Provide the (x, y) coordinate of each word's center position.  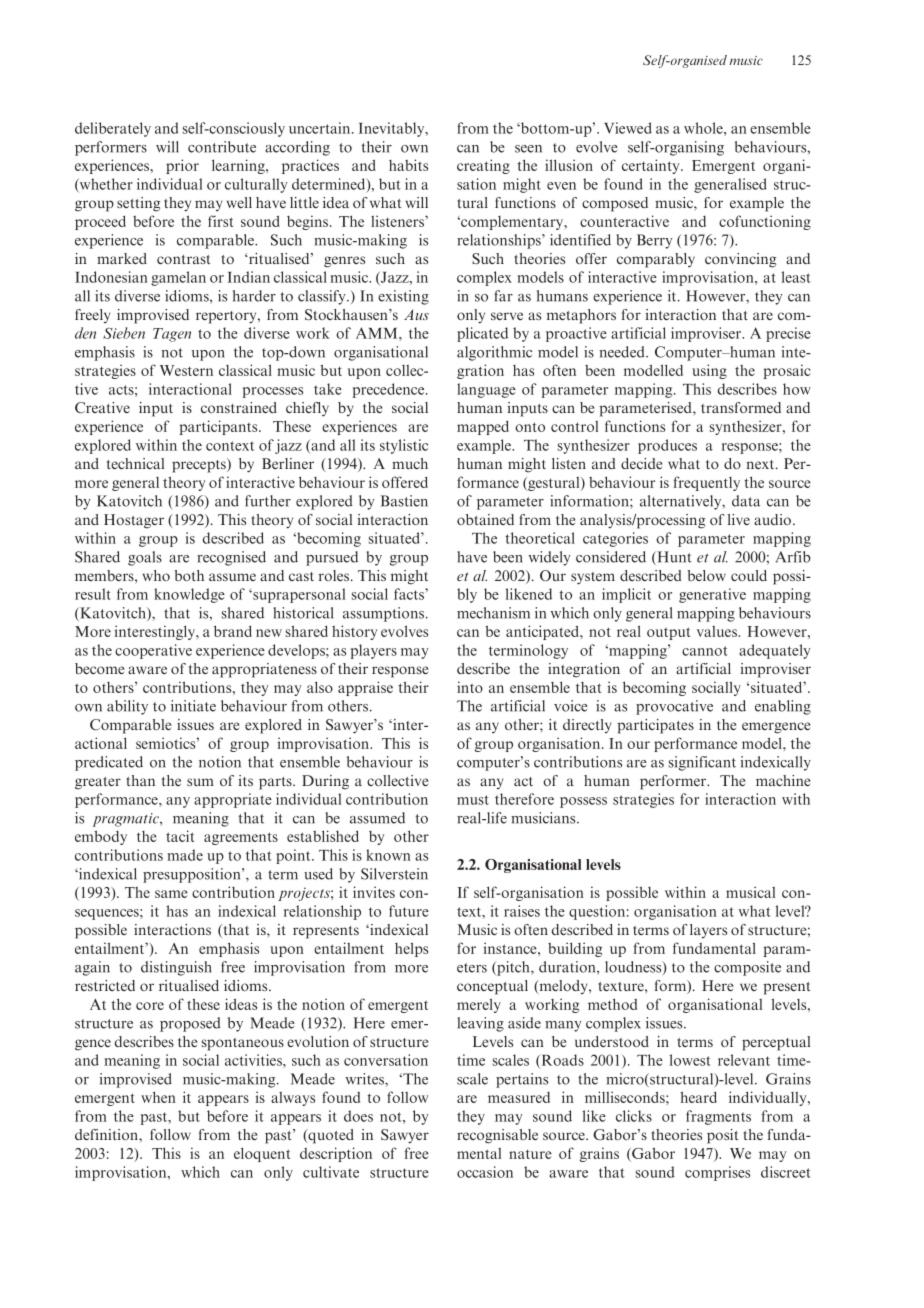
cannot (705, 651)
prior (182, 166)
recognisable (497, 1136)
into (470, 687)
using (709, 371)
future (409, 911)
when (158, 1097)
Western (186, 370)
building (575, 949)
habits (408, 165)
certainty (652, 166)
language (486, 390)
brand (233, 631)
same (171, 894)
